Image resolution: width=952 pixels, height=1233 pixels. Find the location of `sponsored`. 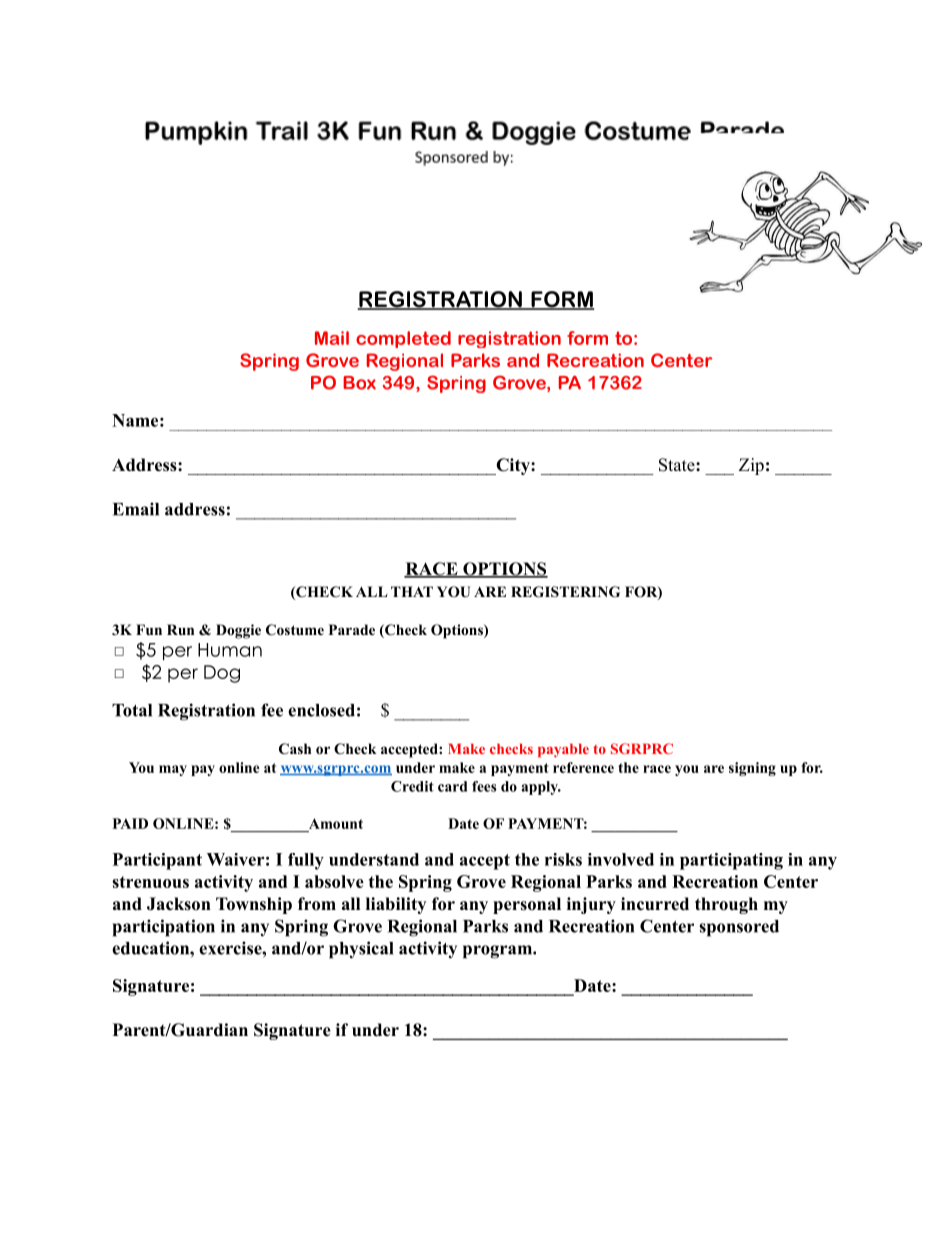

sponsored is located at coordinates (739, 928).
